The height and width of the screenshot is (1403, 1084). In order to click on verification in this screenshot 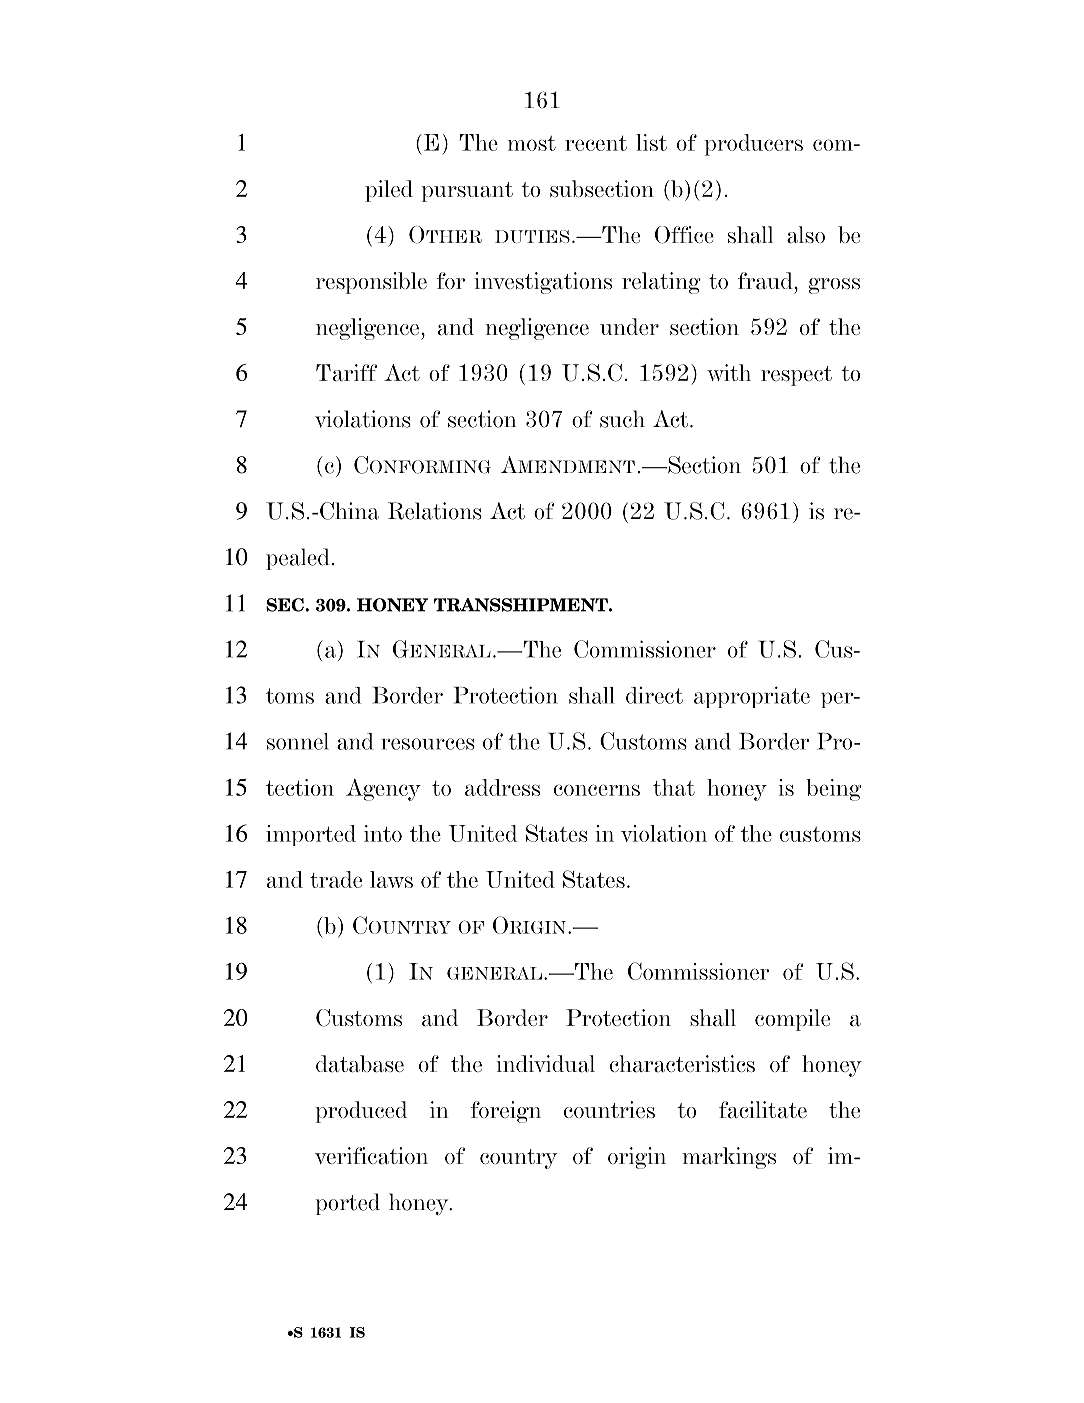, I will do `click(371, 1156)`.
